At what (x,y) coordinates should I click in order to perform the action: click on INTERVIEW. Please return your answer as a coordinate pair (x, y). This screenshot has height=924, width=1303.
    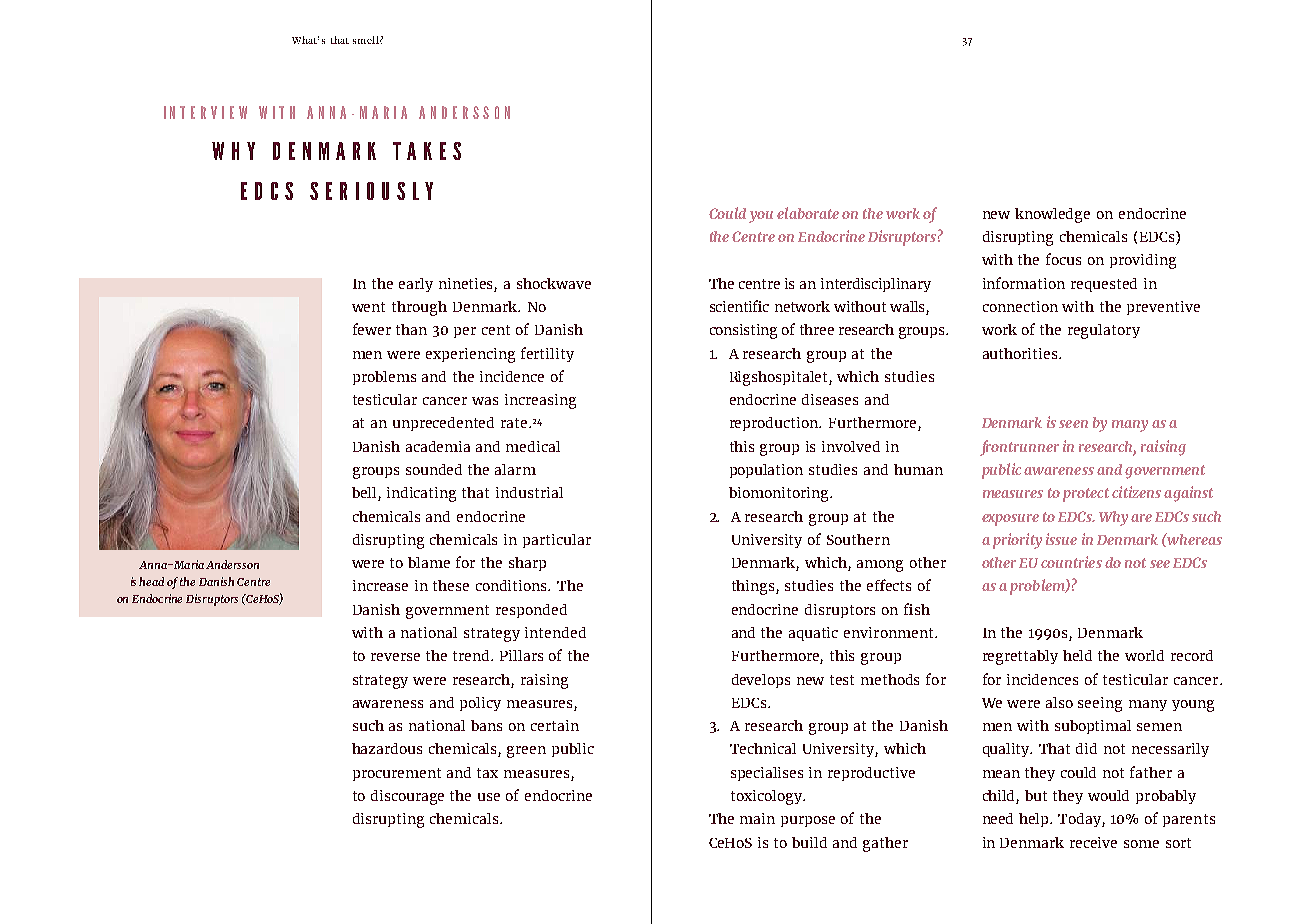
    Looking at the image, I should click on (205, 112).
